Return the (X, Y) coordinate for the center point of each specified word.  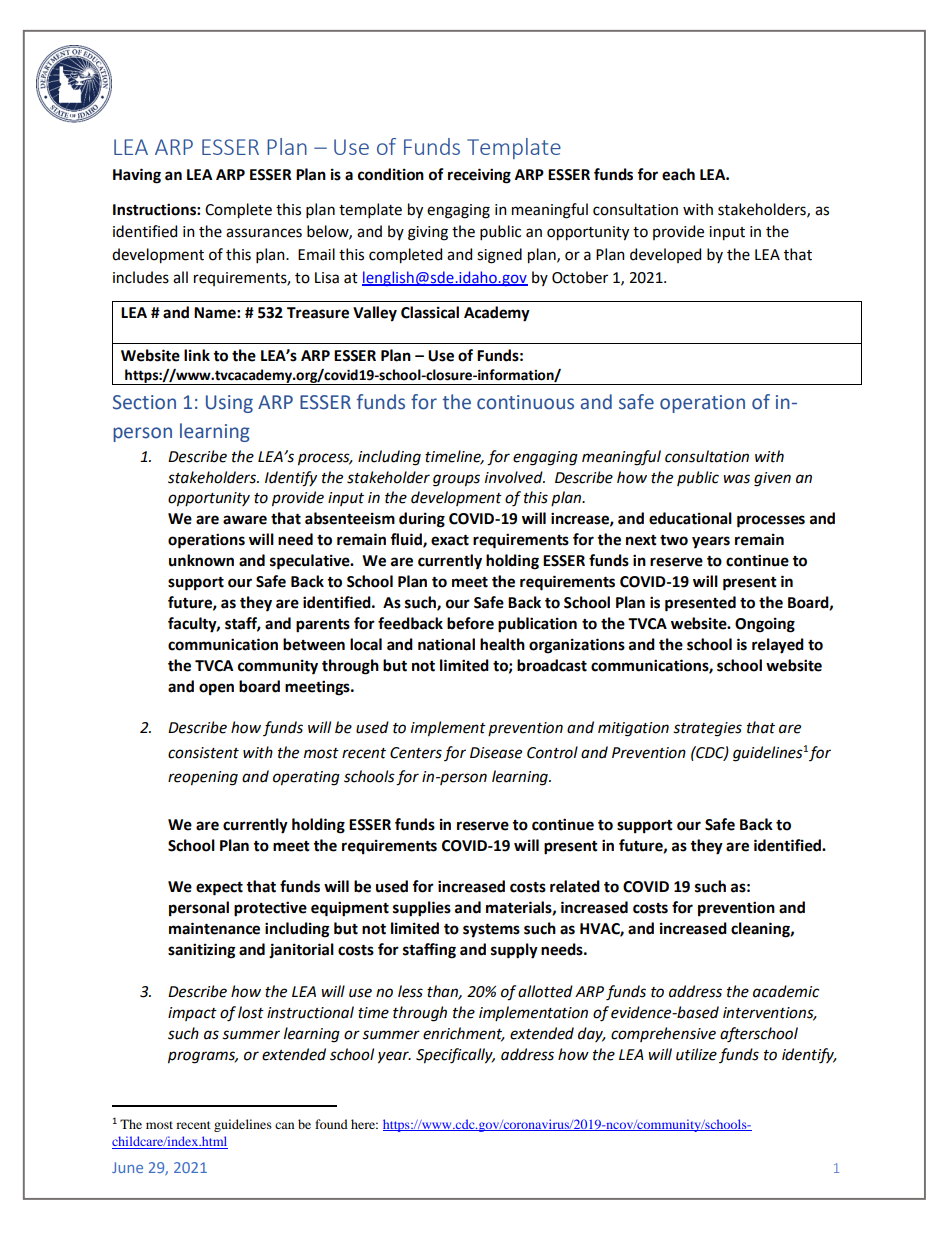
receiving (479, 176)
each (678, 174)
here (364, 1124)
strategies (707, 729)
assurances (264, 233)
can (284, 1125)
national (446, 644)
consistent (203, 753)
